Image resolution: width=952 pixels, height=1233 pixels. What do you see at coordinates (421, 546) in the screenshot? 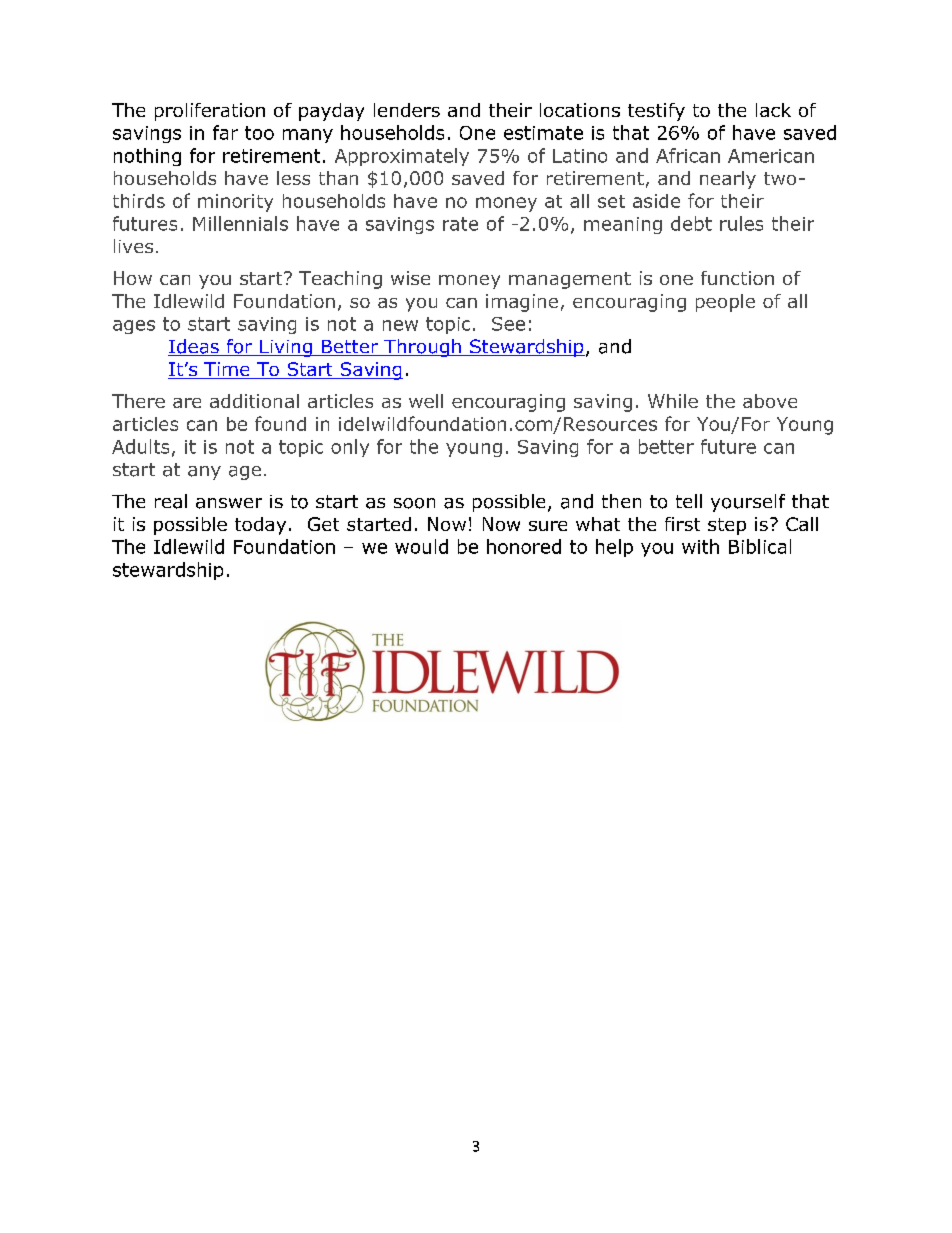
I see `would` at bounding box center [421, 546].
